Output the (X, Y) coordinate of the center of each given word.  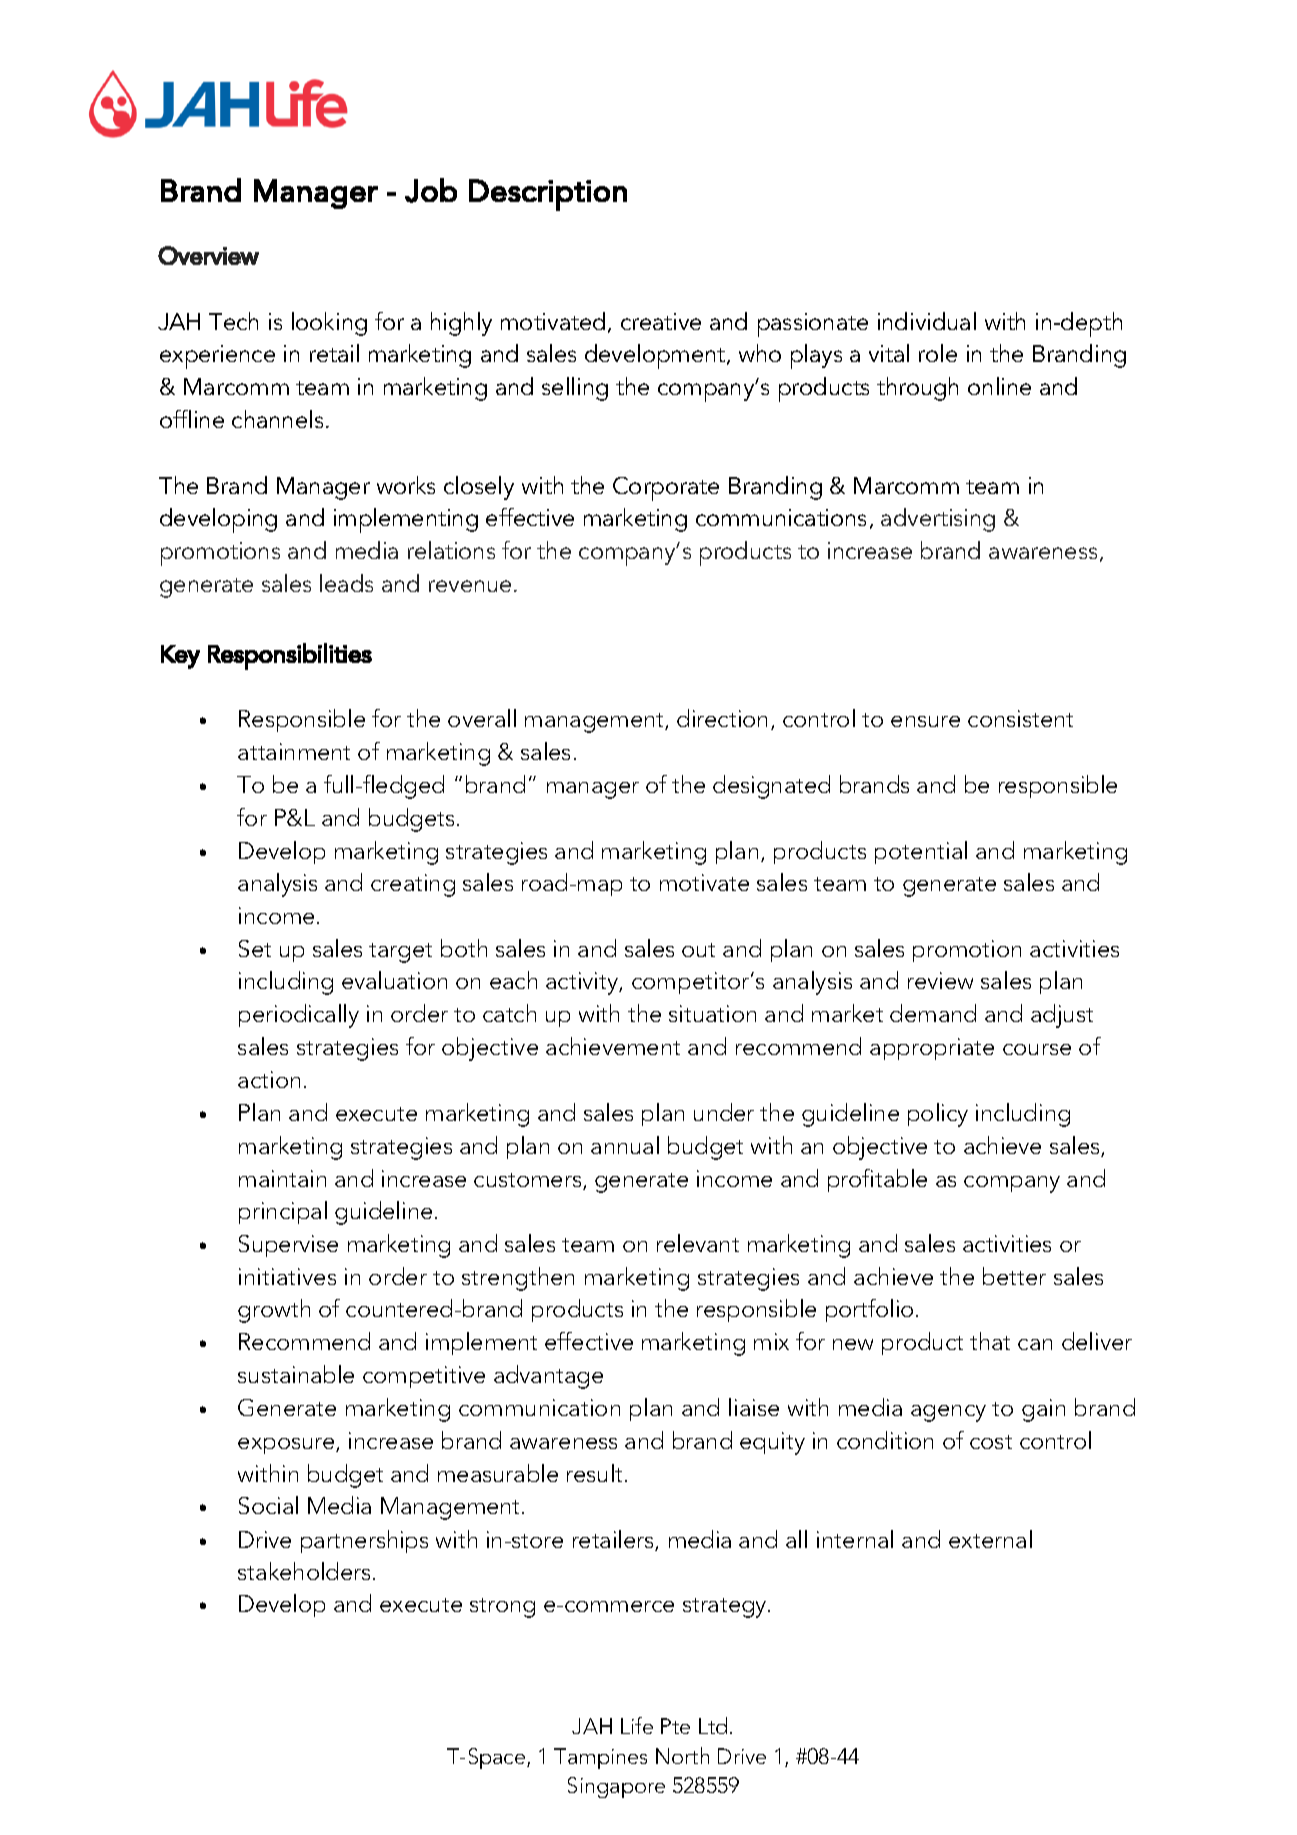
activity (583, 983)
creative (661, 321)
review (940, 980)
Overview (208, 255)
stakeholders (304, 1571)
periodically (299, 1016)
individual (927, 321)
